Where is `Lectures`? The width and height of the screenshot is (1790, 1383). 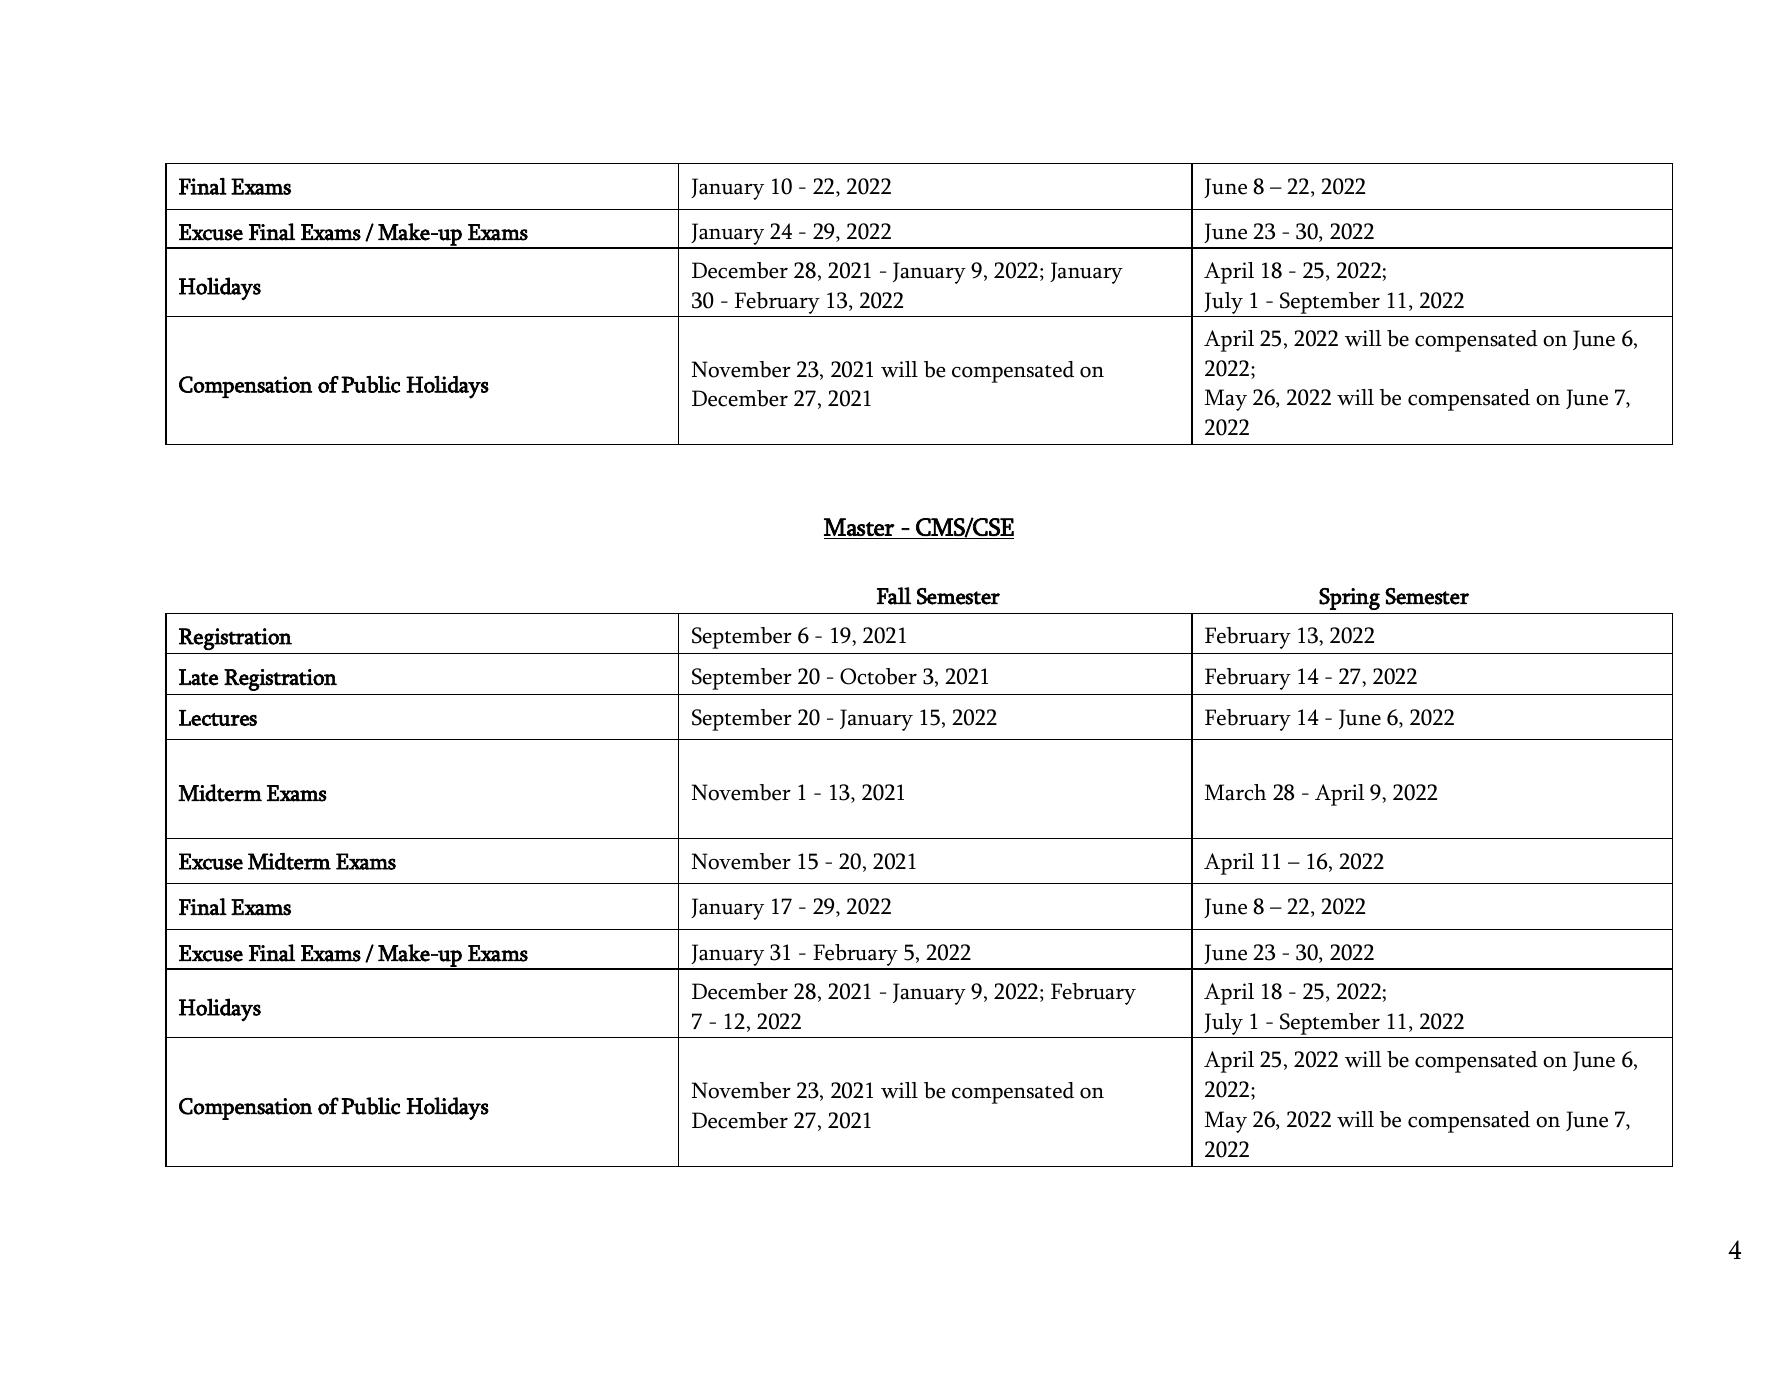 Lectures is located at coordinates (218, 718).
